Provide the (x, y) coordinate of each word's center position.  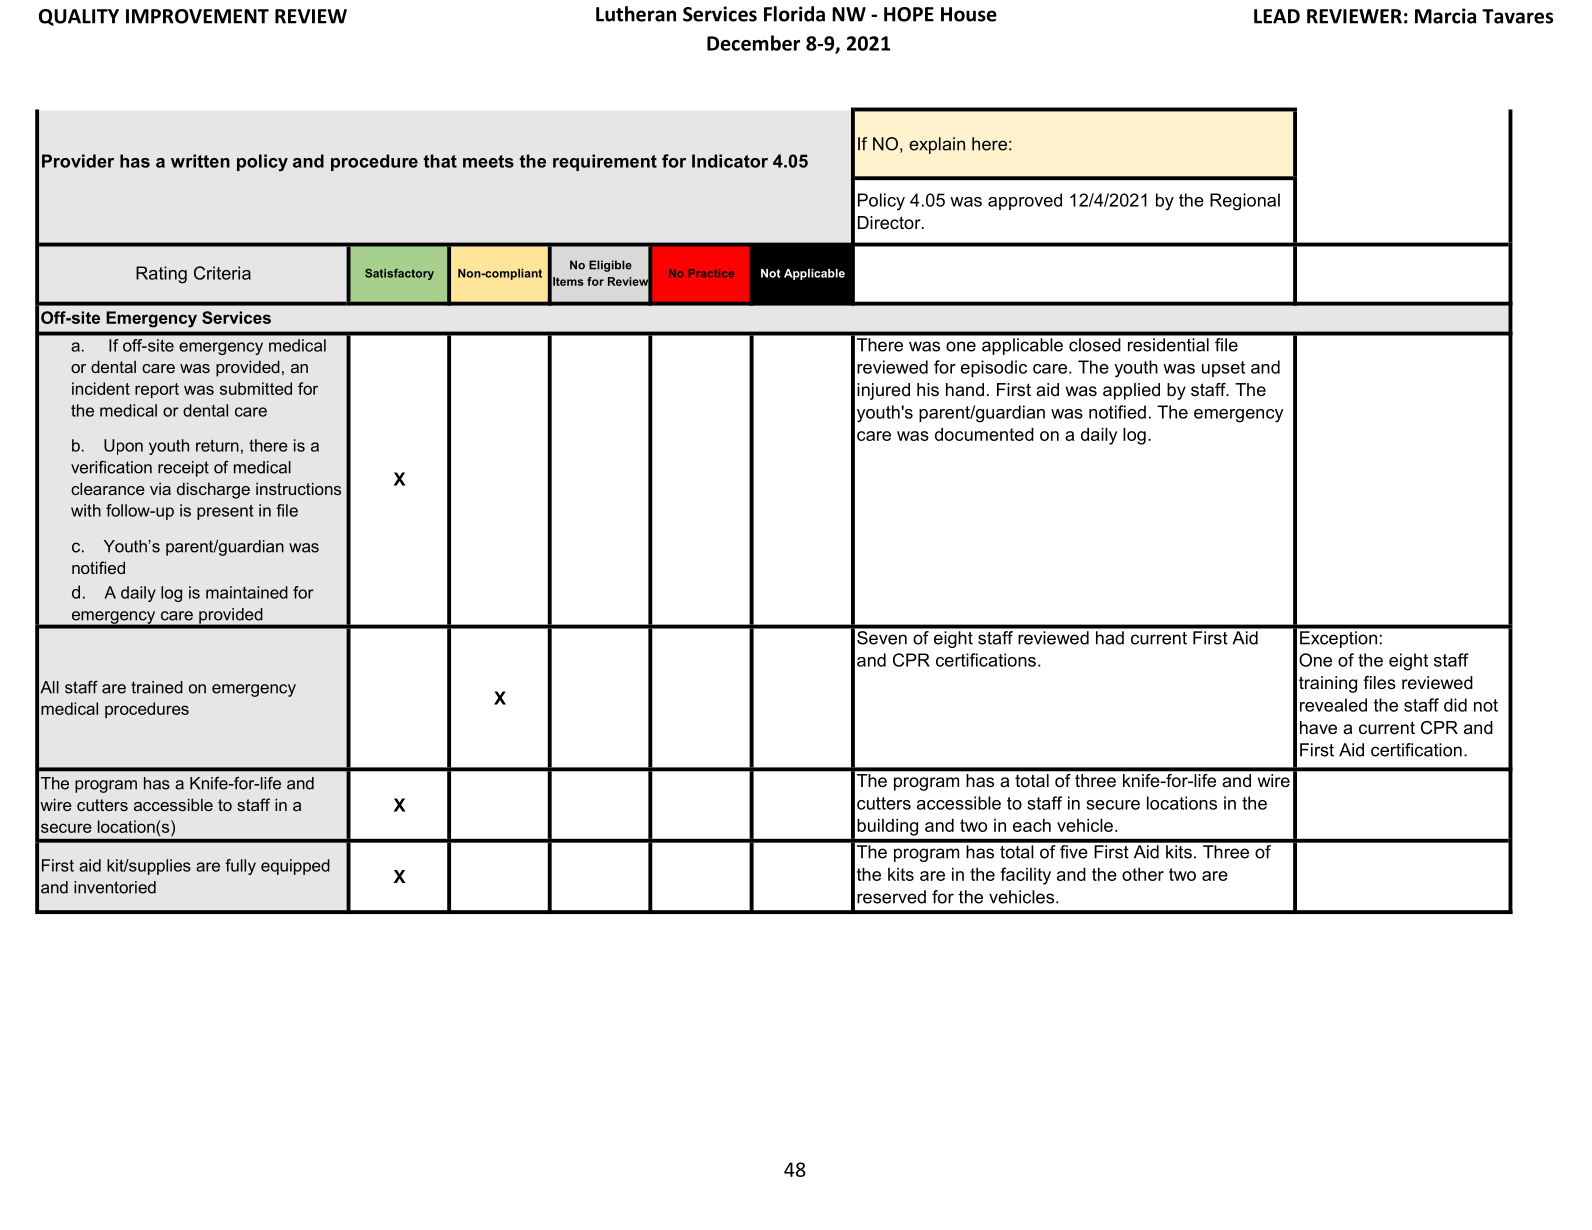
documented (984, 434)
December (753, 43)
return (217, 446)
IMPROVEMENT (197, 16)
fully (240, 867)
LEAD (1277, 16)
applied (1131, 391)
